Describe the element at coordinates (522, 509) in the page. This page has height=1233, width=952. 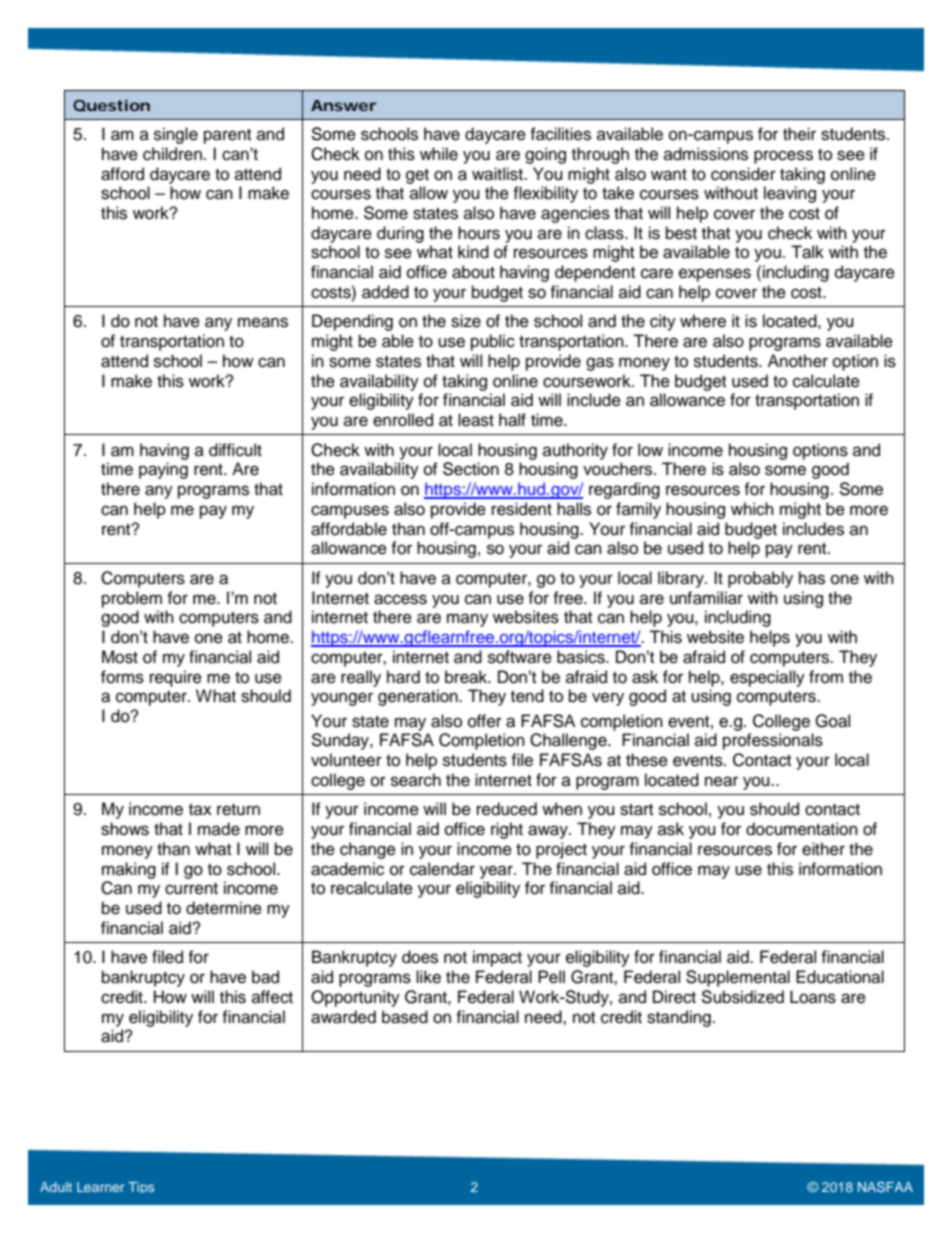
I see `resident` at that location.
